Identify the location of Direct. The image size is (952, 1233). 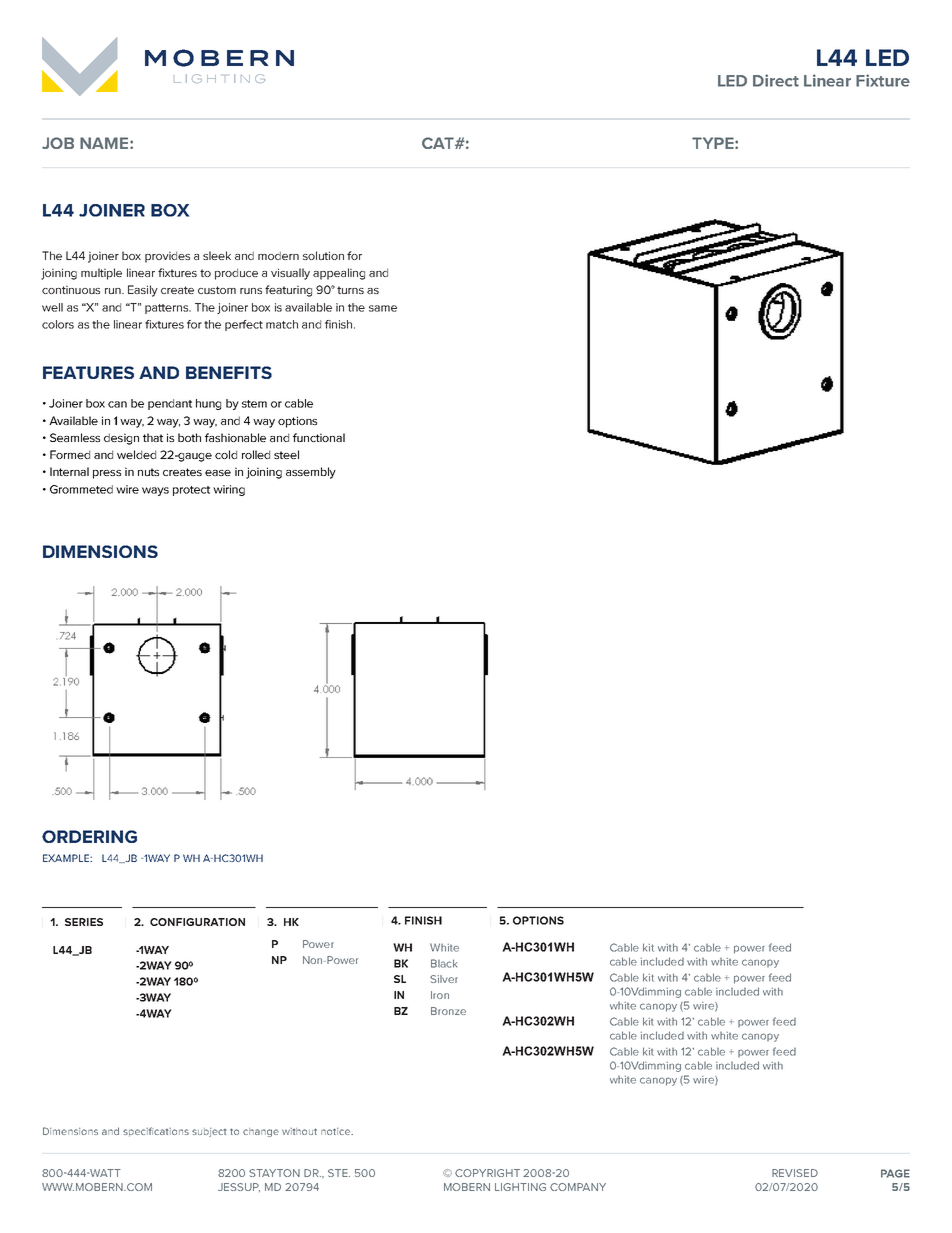
(776, 80).
